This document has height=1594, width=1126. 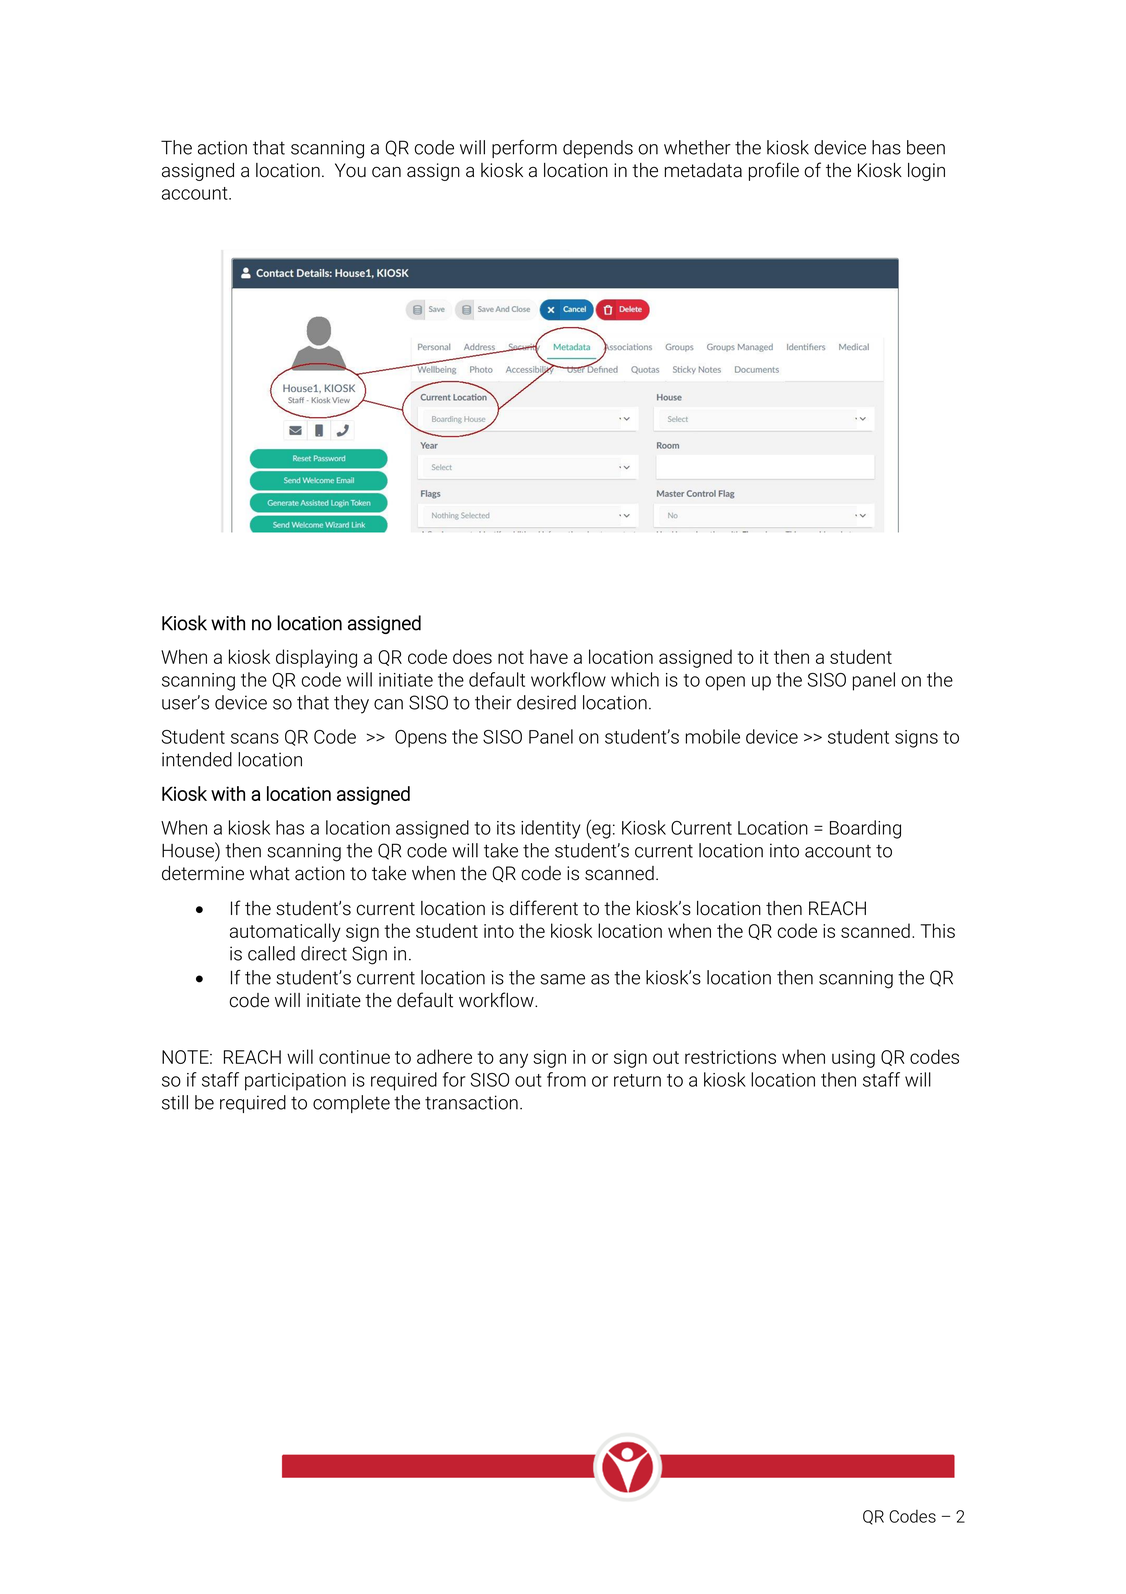 What do you see at coordinates (549, 656) in the document?
I see `have` at bounding box center [549, 656].
